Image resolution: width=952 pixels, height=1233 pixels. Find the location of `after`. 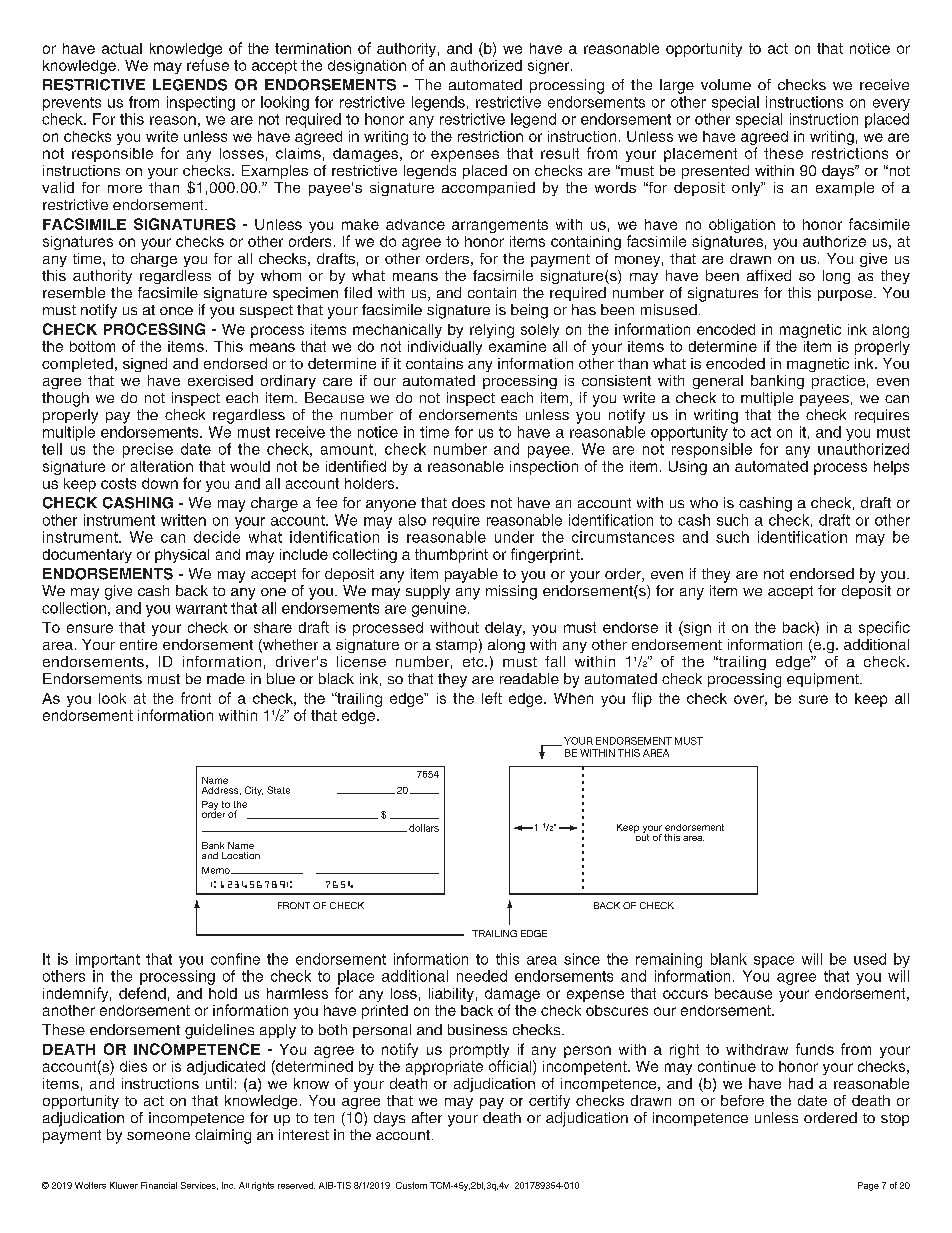

after is located at coordinates (427, 1117).
